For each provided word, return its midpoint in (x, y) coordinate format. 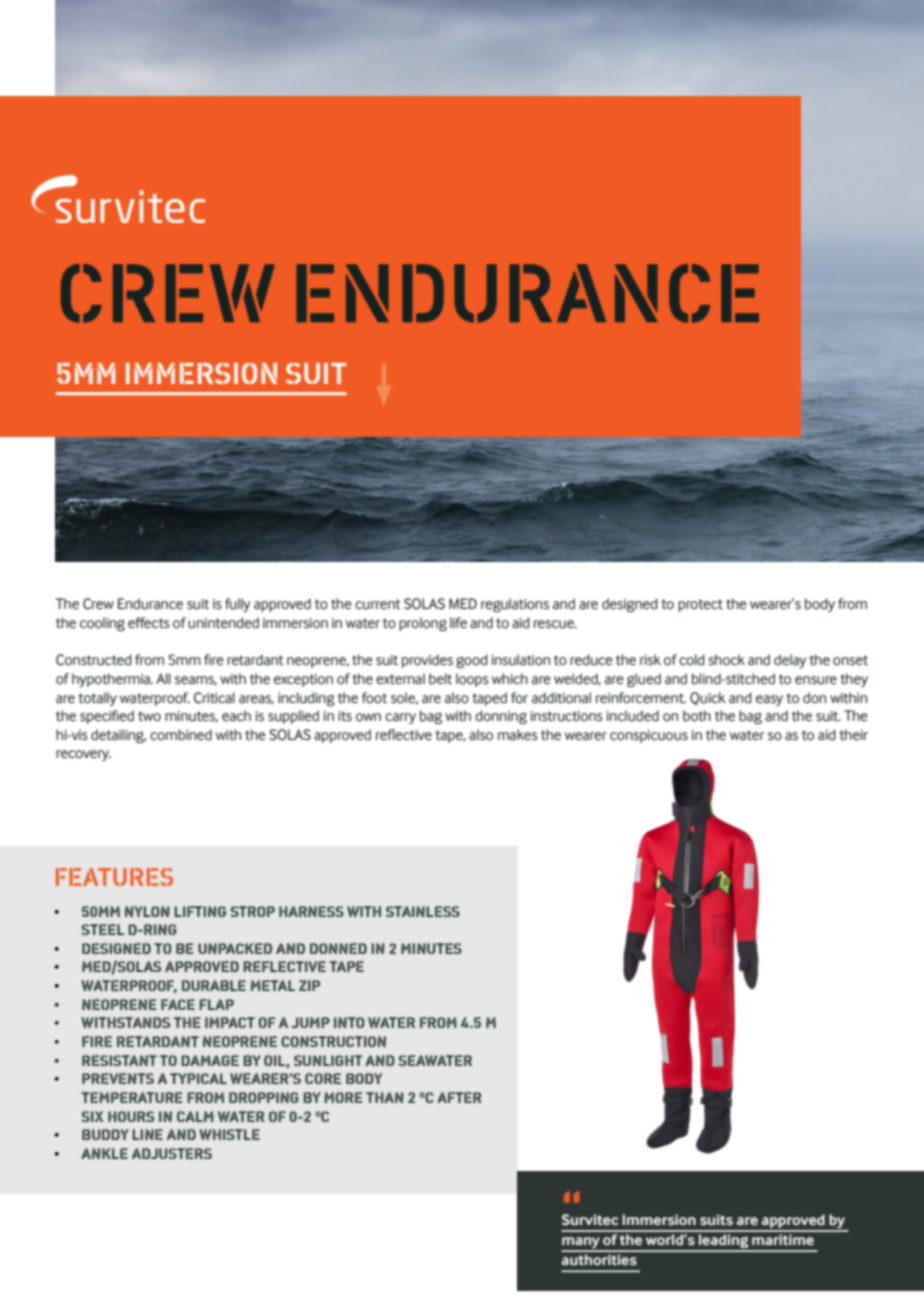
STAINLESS (423, 911)
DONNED (338, 948)
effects (149, 623)
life (458, 623)
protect (700, 605)
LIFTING (200, 911)
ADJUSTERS (172, 1153)
